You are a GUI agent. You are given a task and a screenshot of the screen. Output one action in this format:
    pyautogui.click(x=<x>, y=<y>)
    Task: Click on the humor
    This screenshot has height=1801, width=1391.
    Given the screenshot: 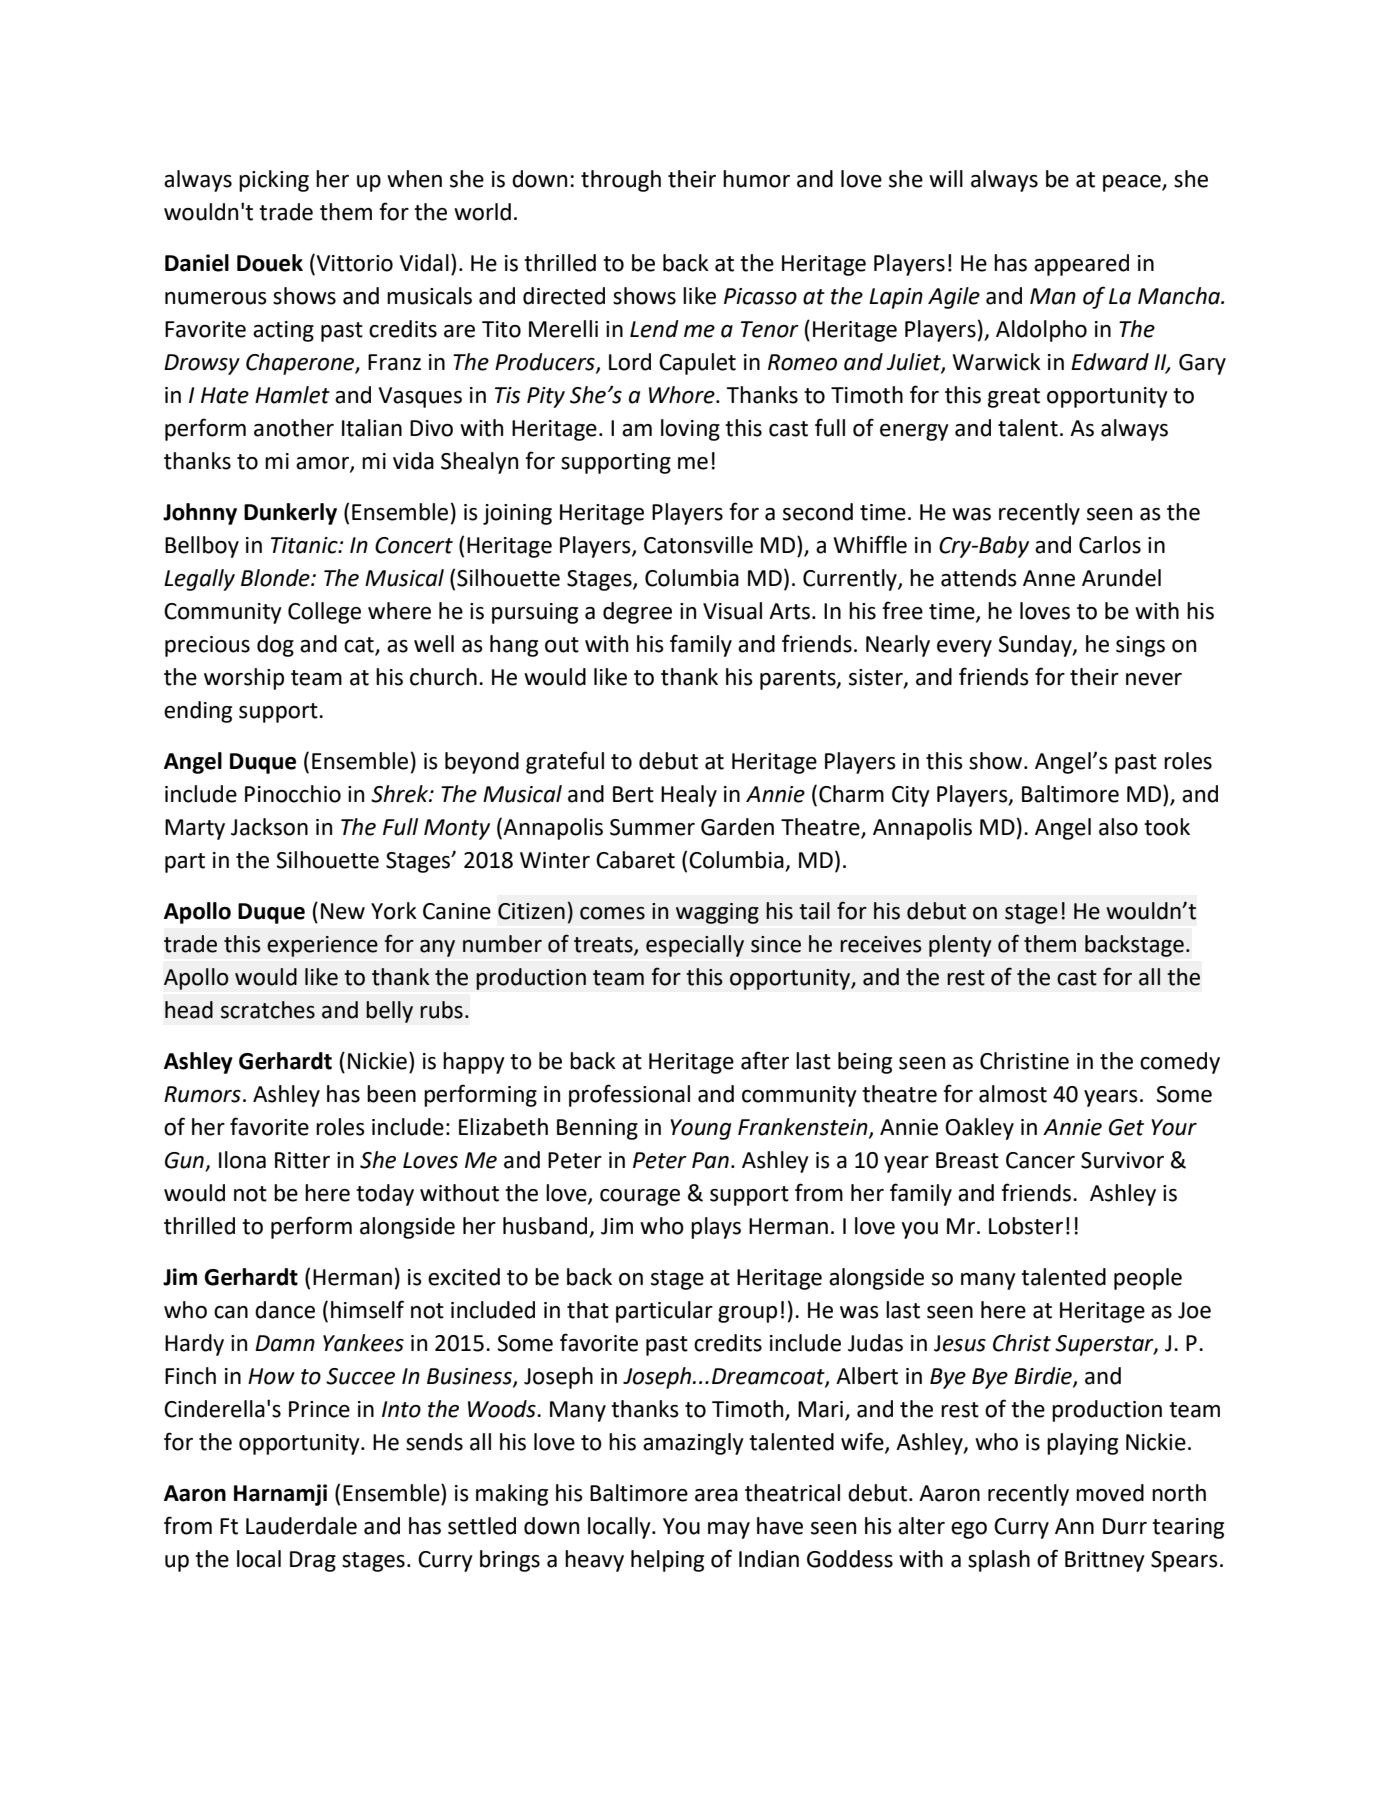 What is the action you would take?
    pyautogui.click(x=756, y=179)
